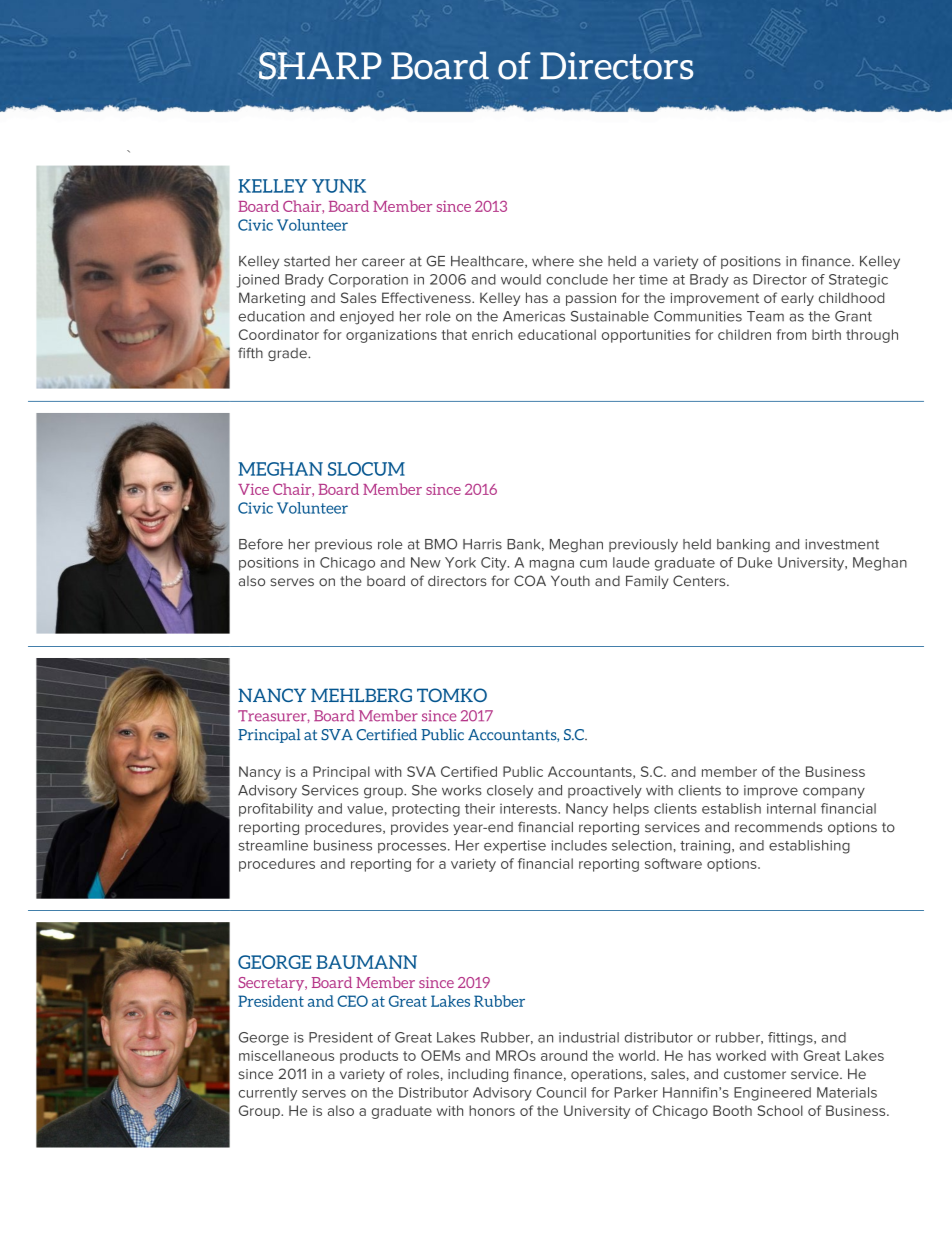  Describe the element at coordinates (858, 281) in the screenshot. I see `Strategic` at that location.
